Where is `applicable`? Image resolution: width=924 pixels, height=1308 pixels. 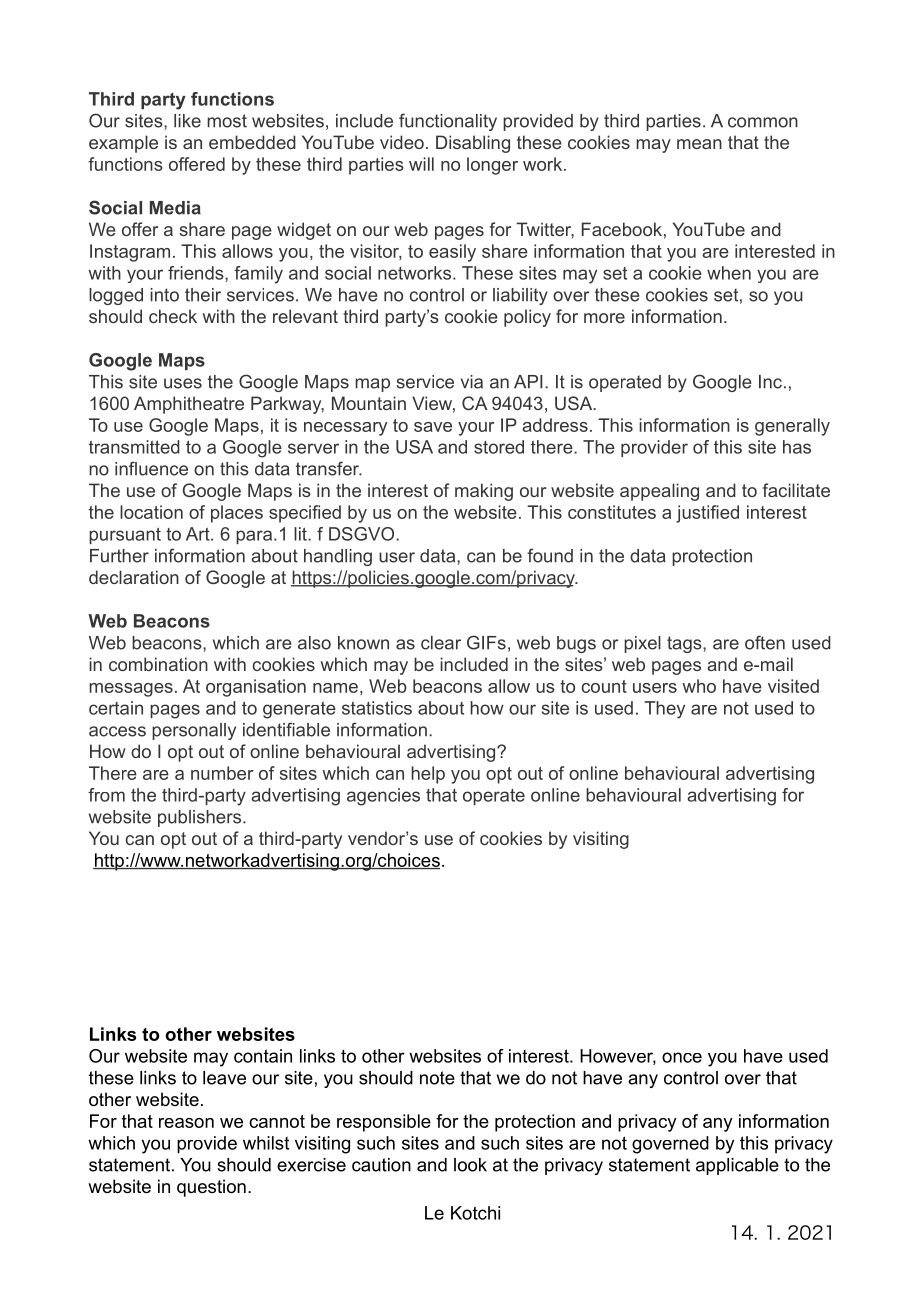 applicable is located at coordinates (737, 1166).
